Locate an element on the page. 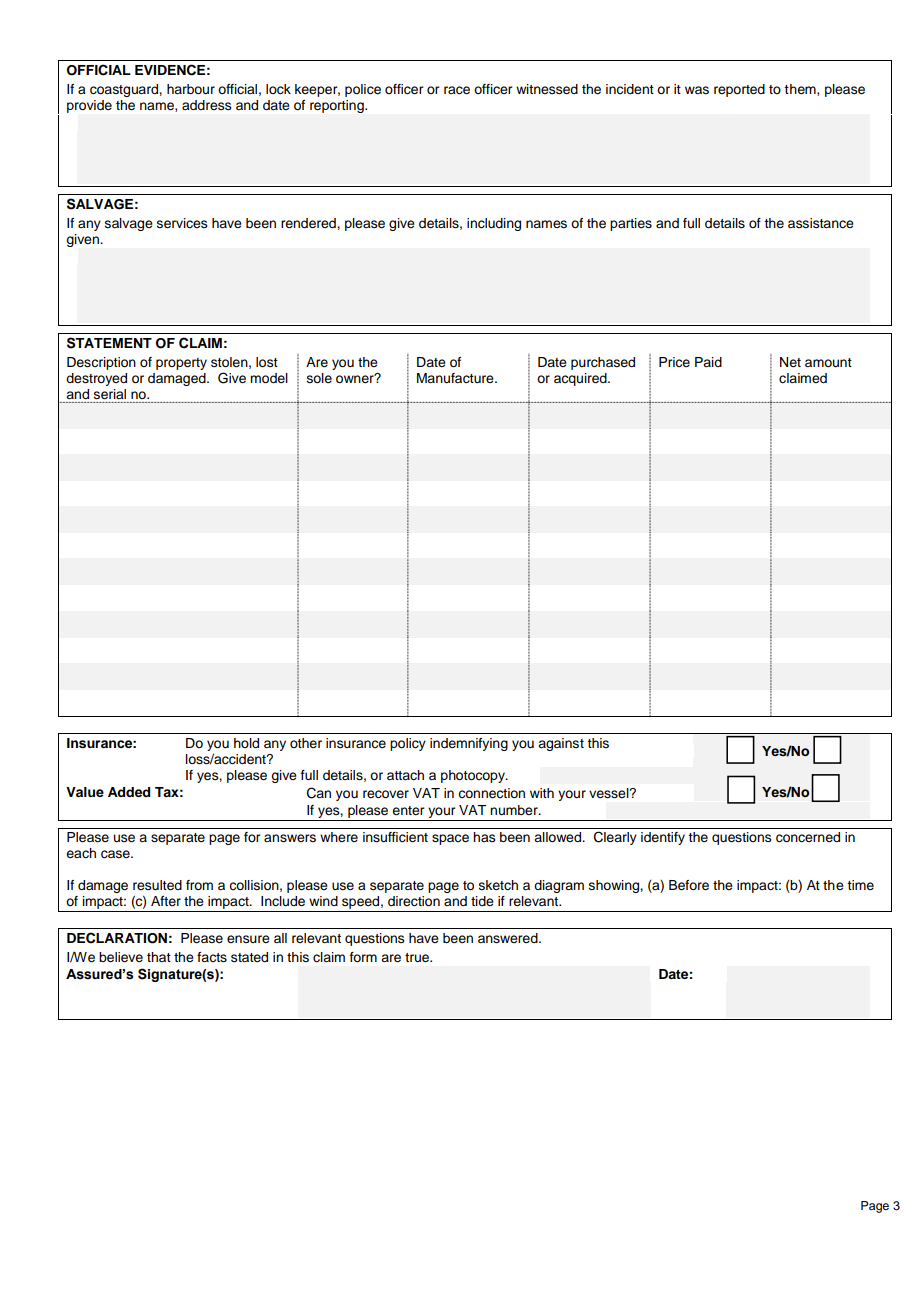  photocopy is located at coordinates (474, 776).
